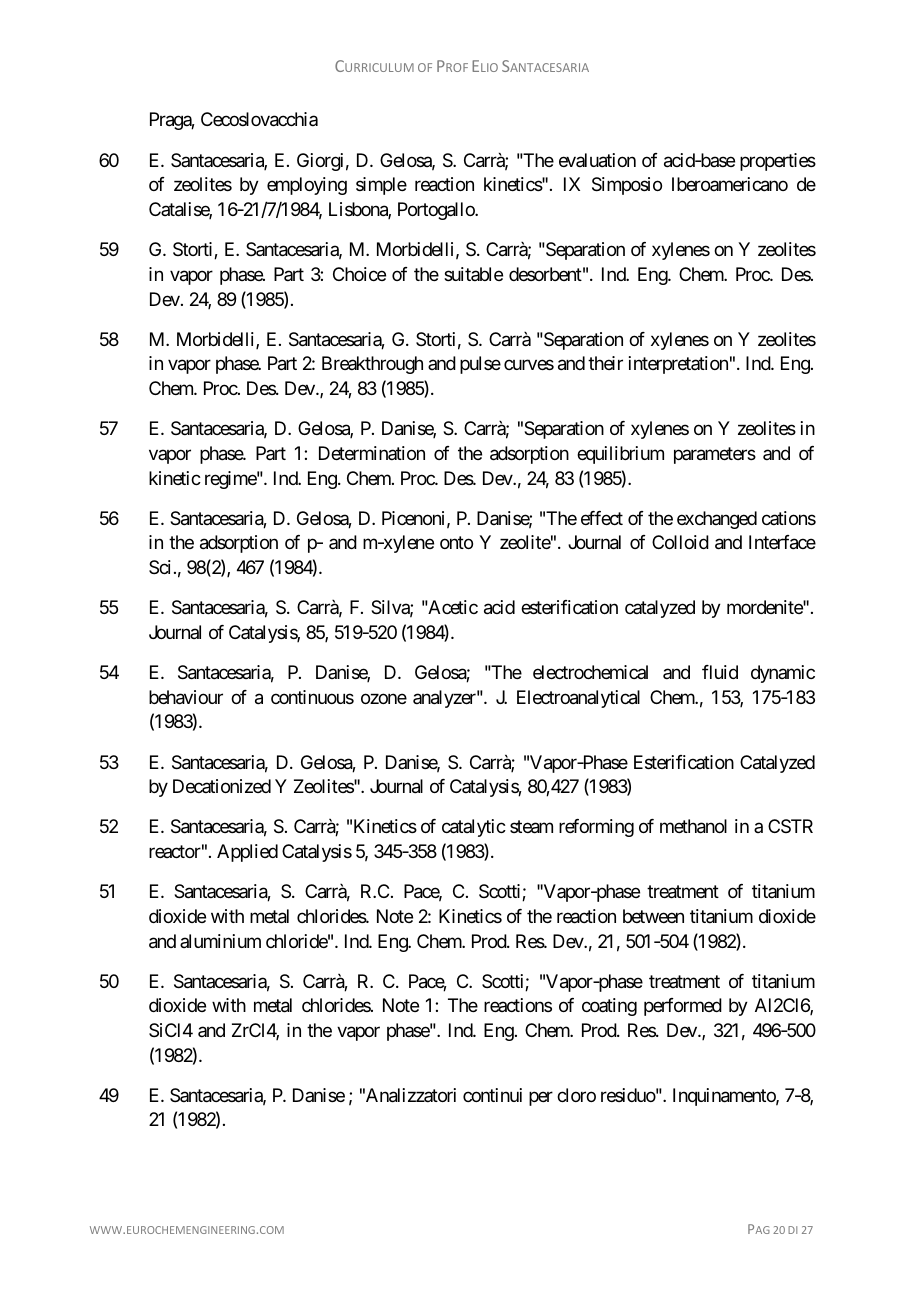 Image resolution: width=924 pixels, height=1308 pixels. Describe the element at coordinates (609, 1007) in the screenshot. I see `coating` at that location.
